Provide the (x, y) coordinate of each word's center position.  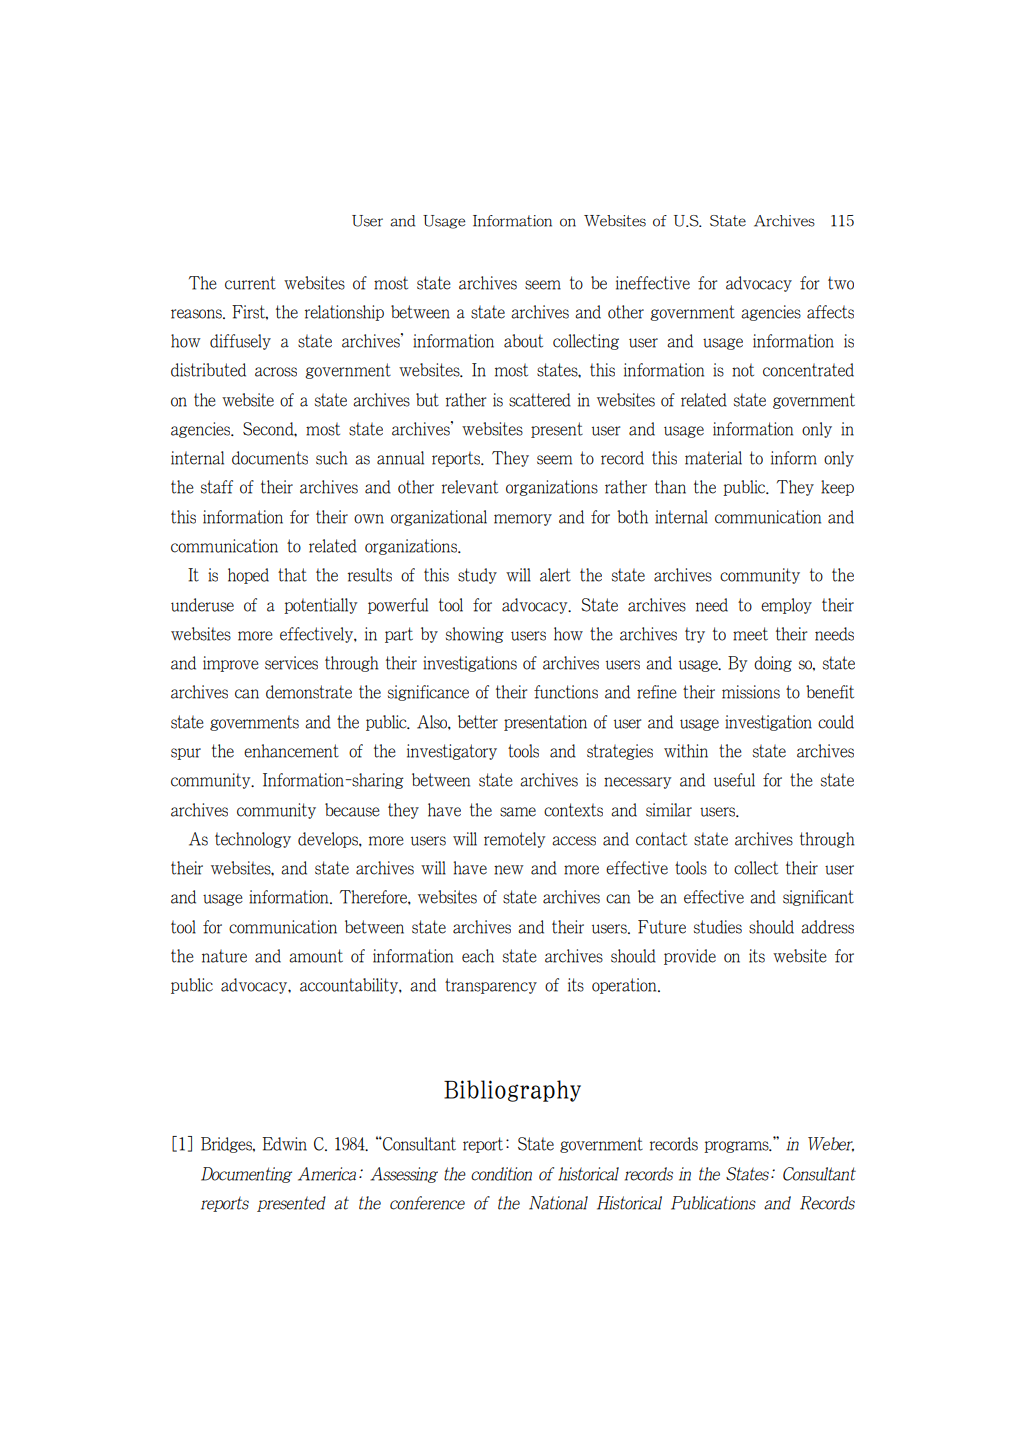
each (478, 956)
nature (224, 956)
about (523, 341)
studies (718, 927)
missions (751, 692)
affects (830, 312)
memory (523, 520)
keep (837, 488)
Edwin (284, 1144)
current (250, 283)
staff (217, 487)
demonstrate (309, 692)
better (478, 722)
